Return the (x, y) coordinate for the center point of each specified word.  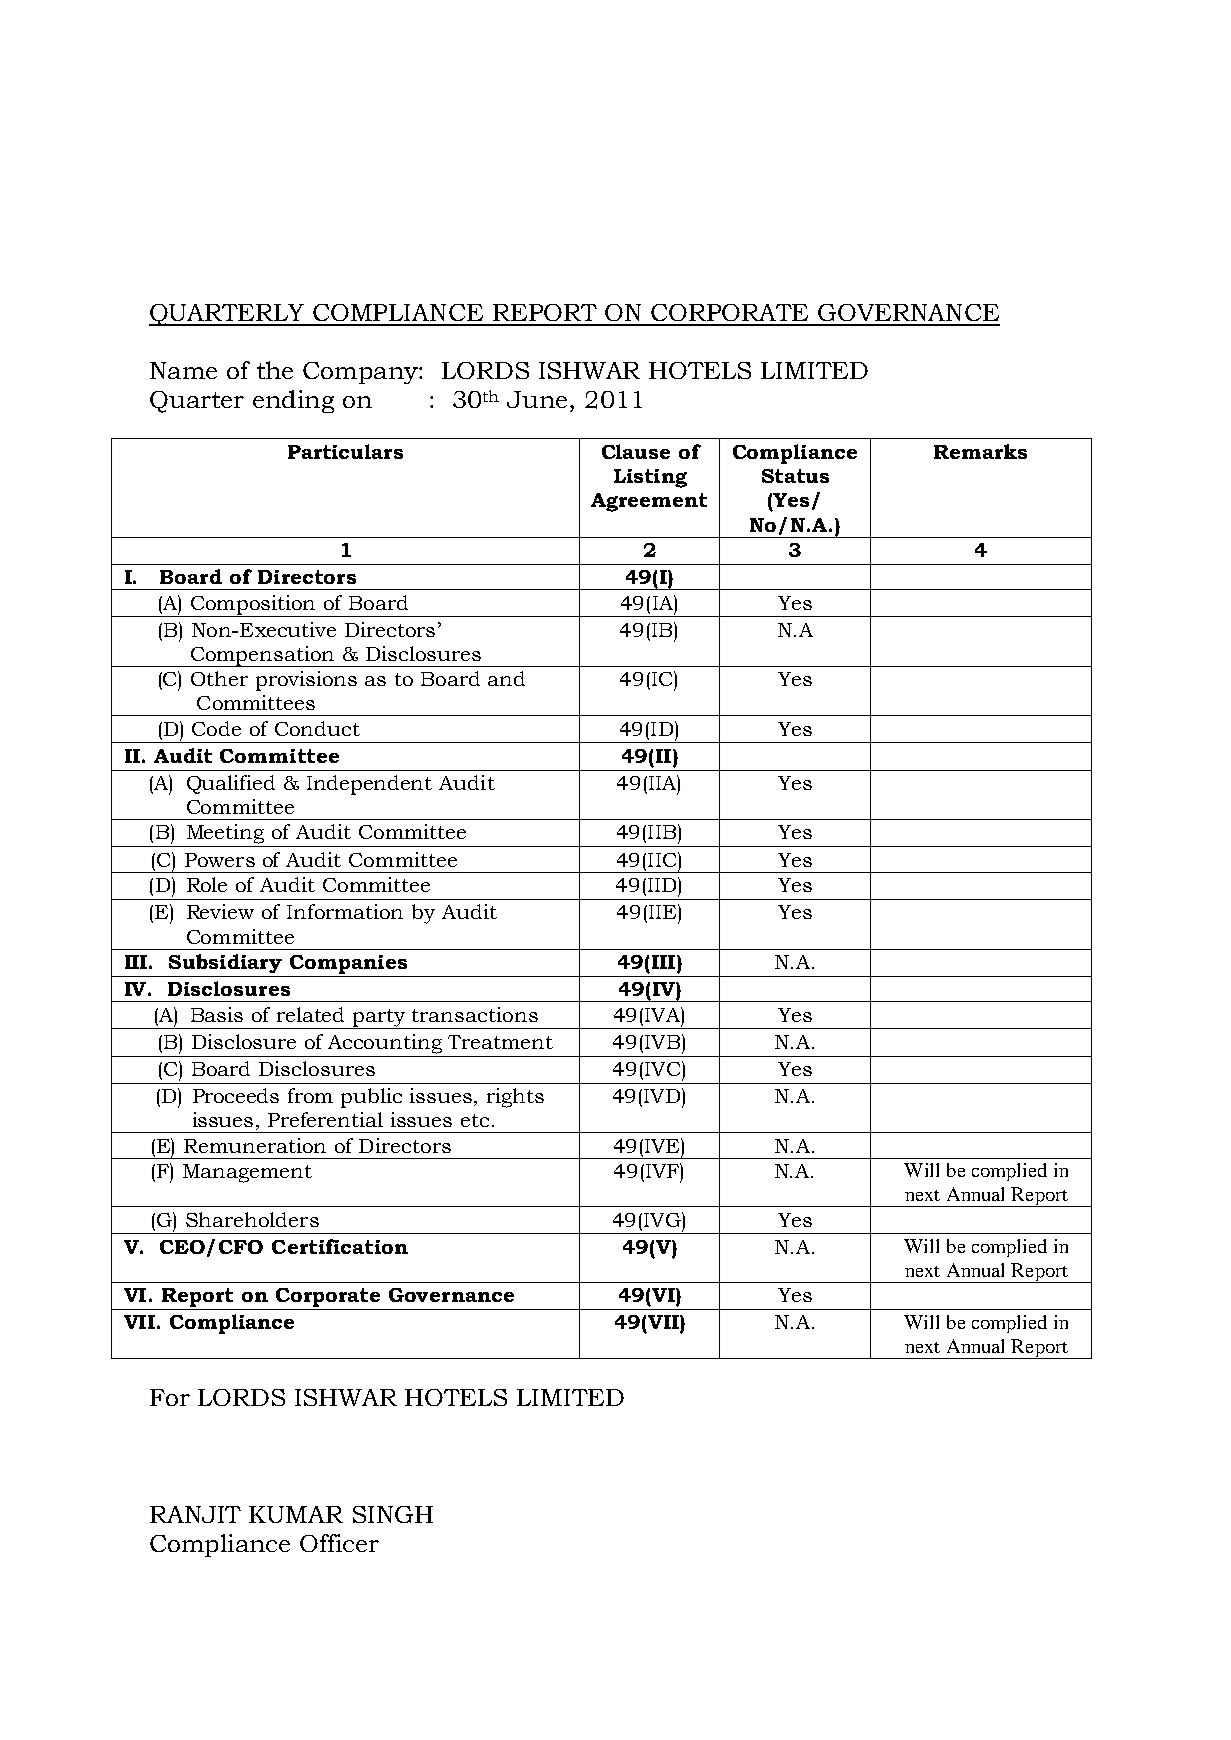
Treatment (500, 1042)
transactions (475, 1014)
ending (293, 401)
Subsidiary (225, 963)
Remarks (980, 451)
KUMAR (296, 1514)
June (537, 399)
